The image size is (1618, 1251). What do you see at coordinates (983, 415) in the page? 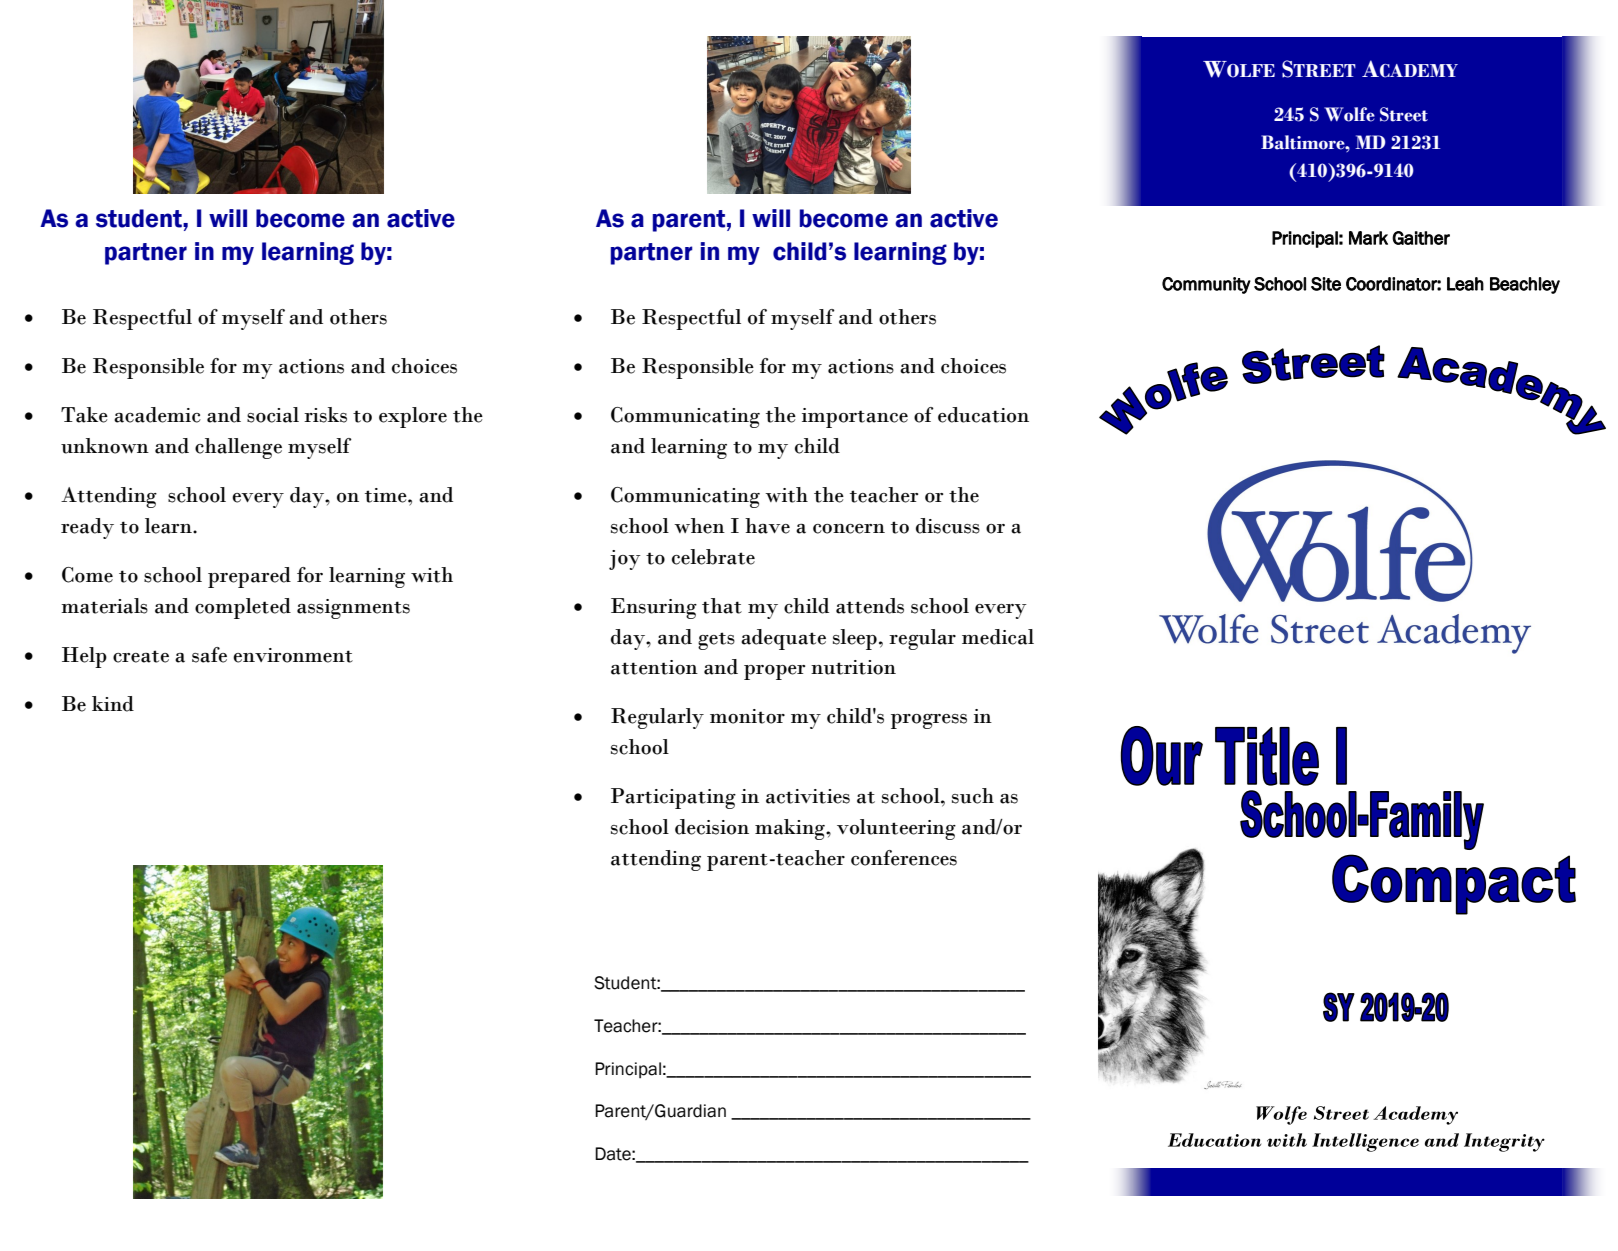
I see `education` at bounding box center [983, 415].
